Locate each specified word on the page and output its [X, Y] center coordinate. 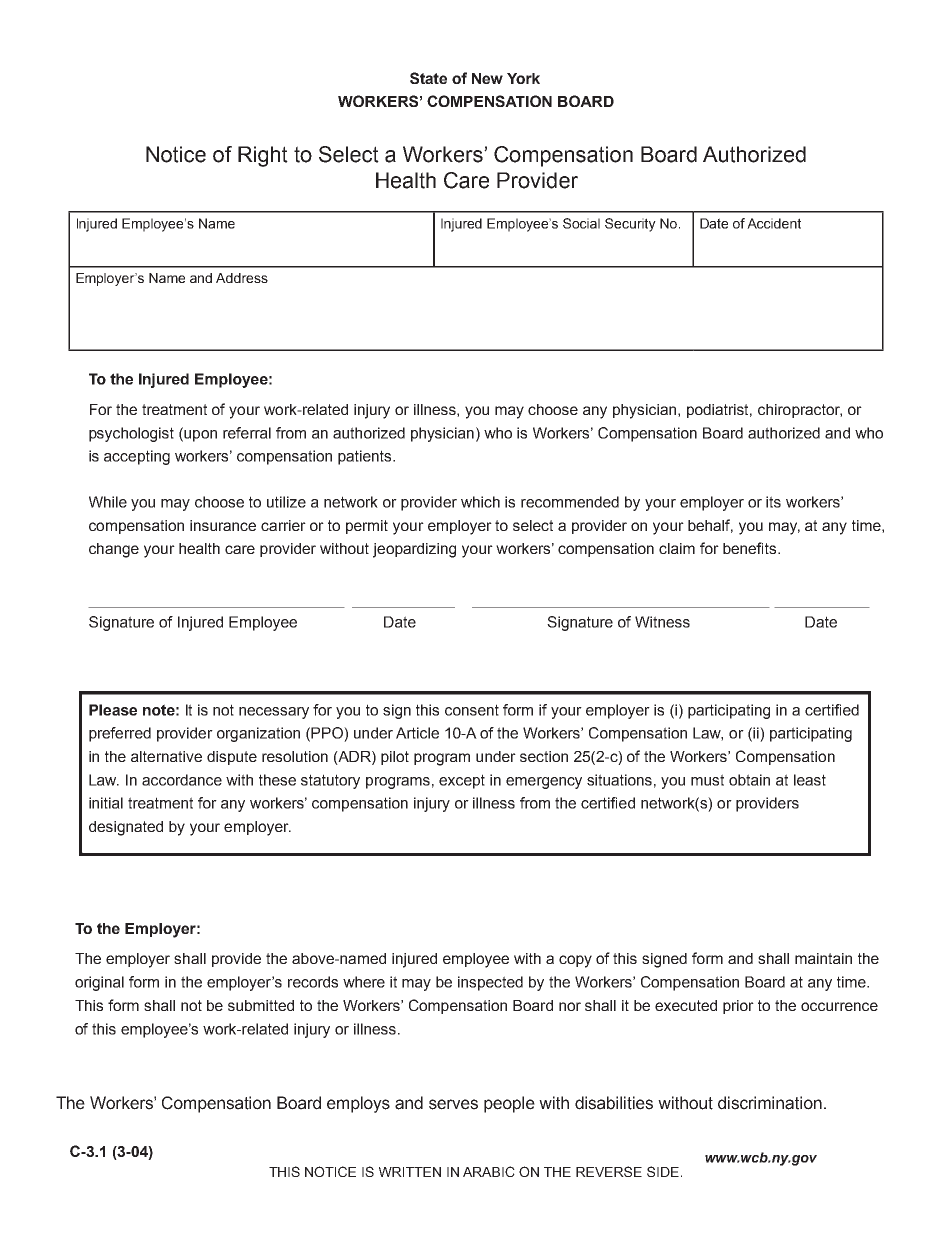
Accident [774, 223]
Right [263, 156]
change [114, 550]
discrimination [770, 1103]
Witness [662, 622]
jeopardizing [414, 550]
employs [358, 1104]
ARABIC [489, 1171]
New [487, 78]
